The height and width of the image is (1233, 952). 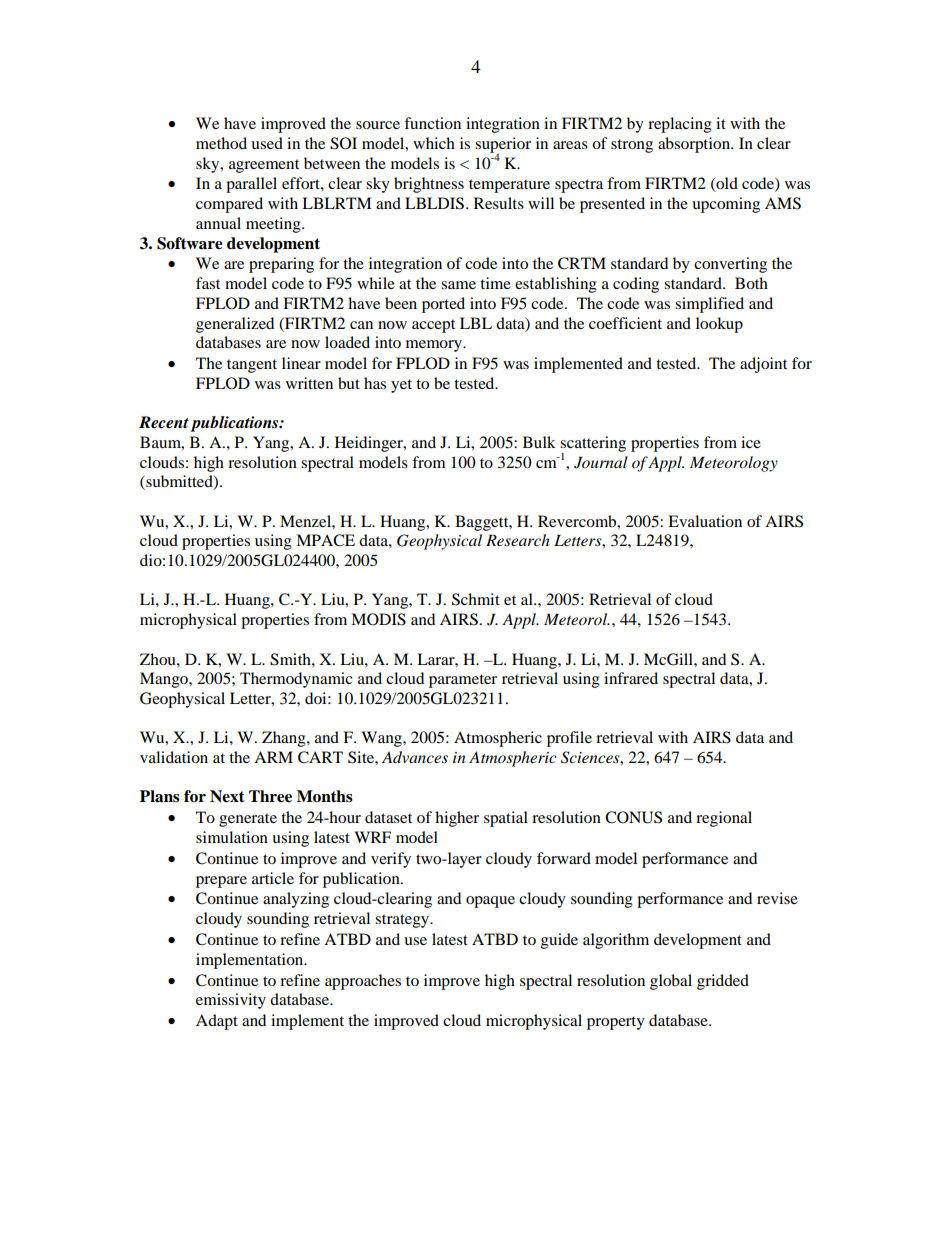 What do you see at coordinates (503, 146) in the image?
I see `superior` at bounding box center [503, 146].
